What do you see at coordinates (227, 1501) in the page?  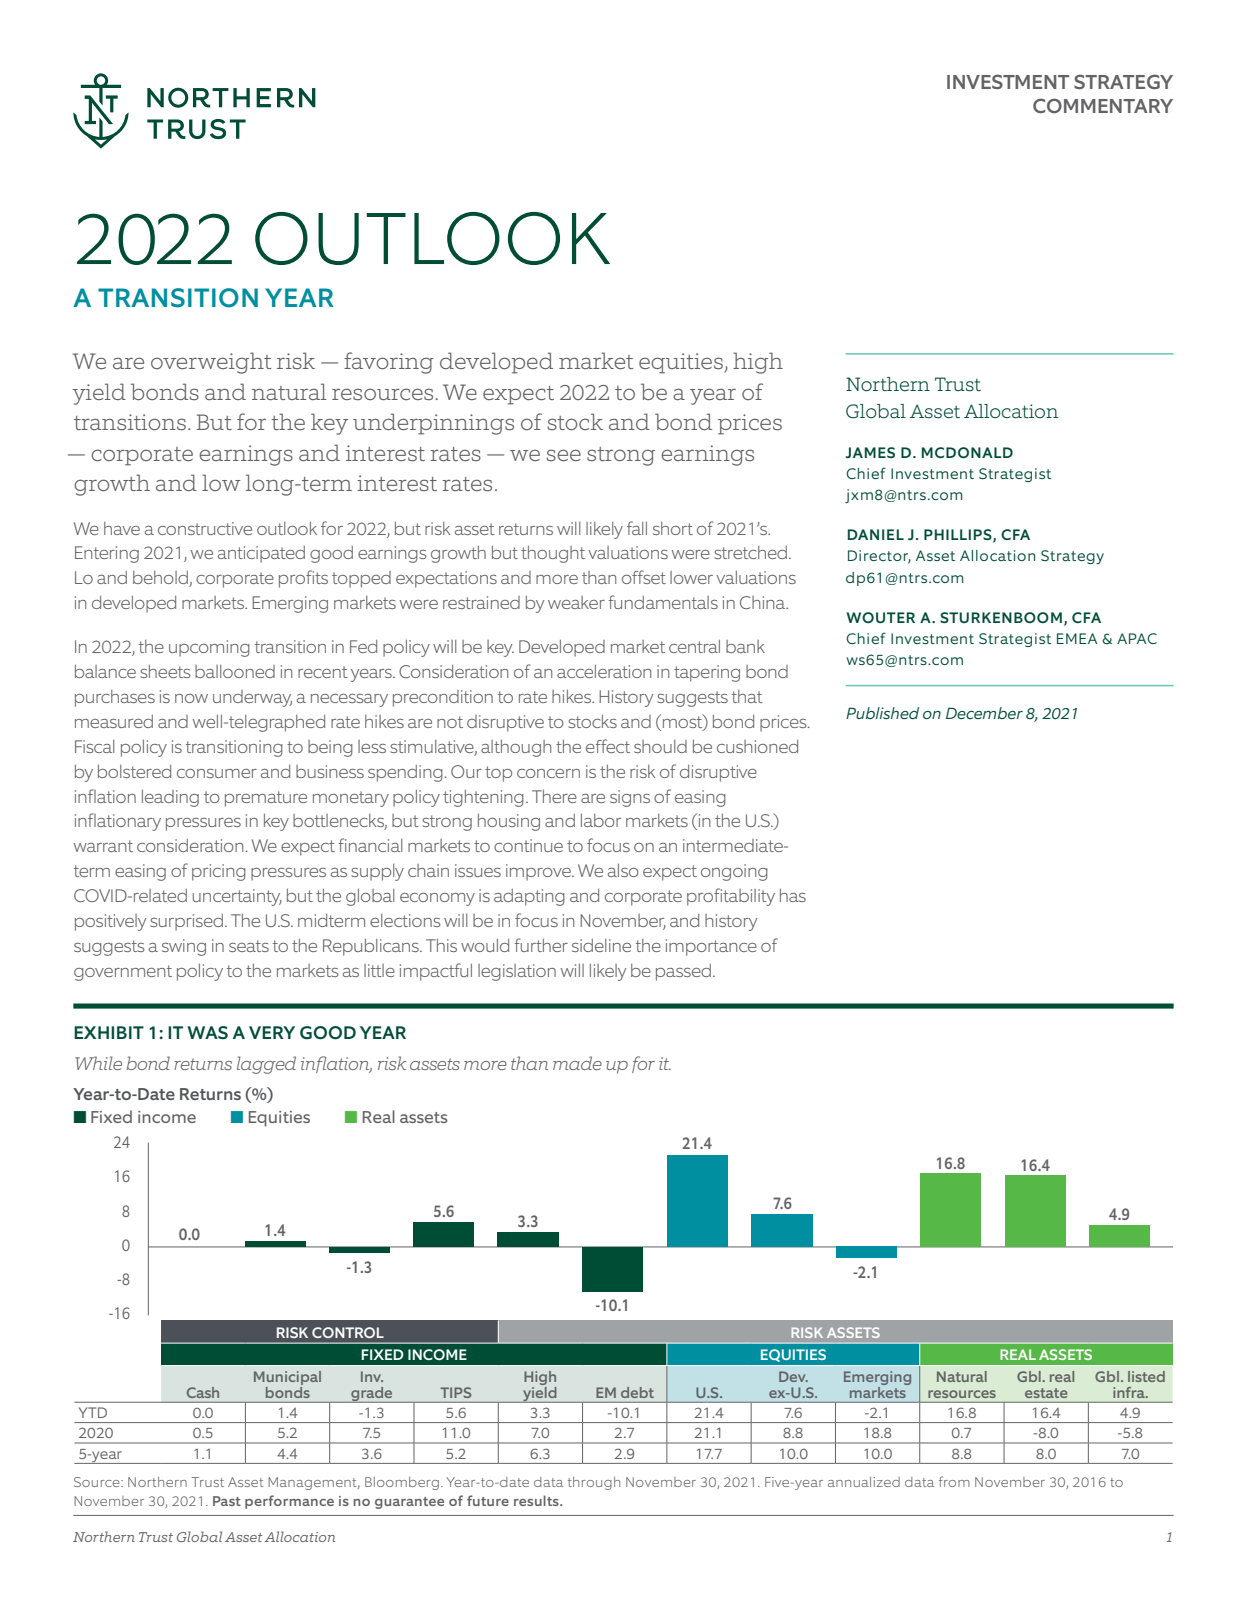 I see `Past` at bounding box center [227, 1501].
